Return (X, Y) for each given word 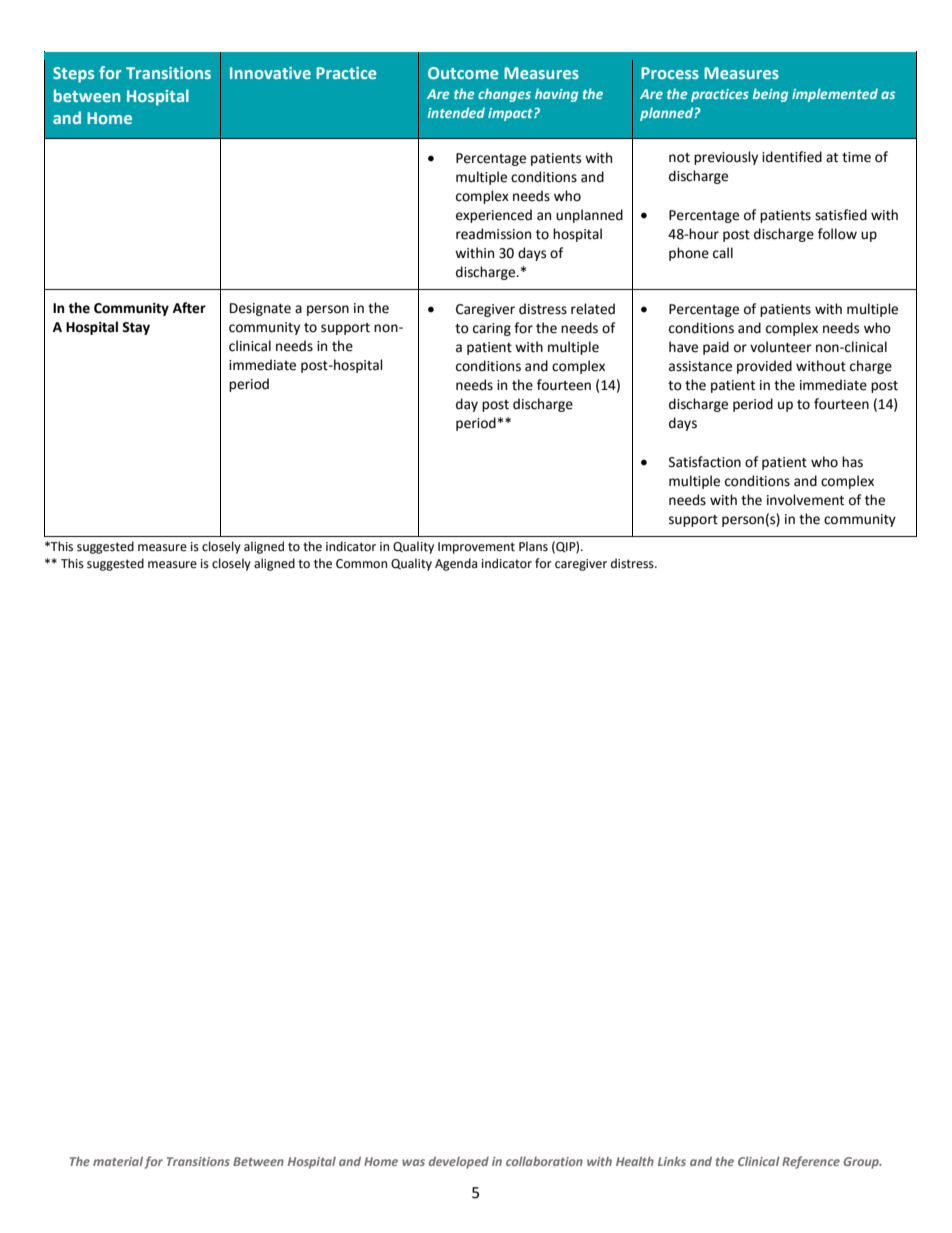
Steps (73, 75)
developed (459, 1162)
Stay (136, 328)
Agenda (456, 564)
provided (764, 367)
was (413, 1162)
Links (672, 1161)
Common (361, 564)
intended (456, 112)
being (770, 95)
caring (492, 329)
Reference (811, 1162)
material (118, 1161)
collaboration (544, 1161)
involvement (805, 500)
